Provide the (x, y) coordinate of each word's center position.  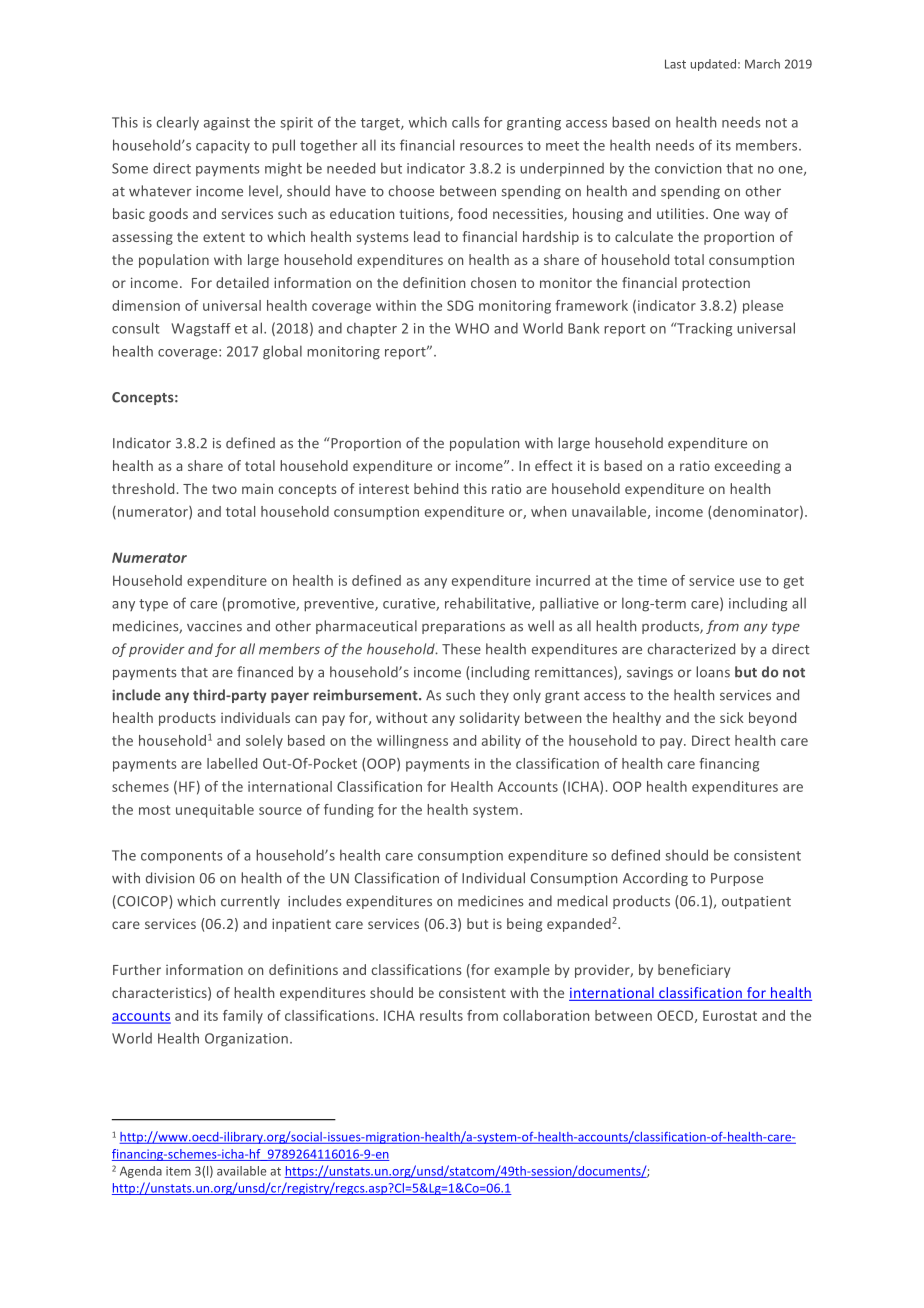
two (224, 489)
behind (436, 488)
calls (466, 122)
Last (675, 64)
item (178, 1171)
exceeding (747, 467)
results (441, 1015)
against (227, 124)
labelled (232, 763)
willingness (412, 742)
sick (732, 717)
